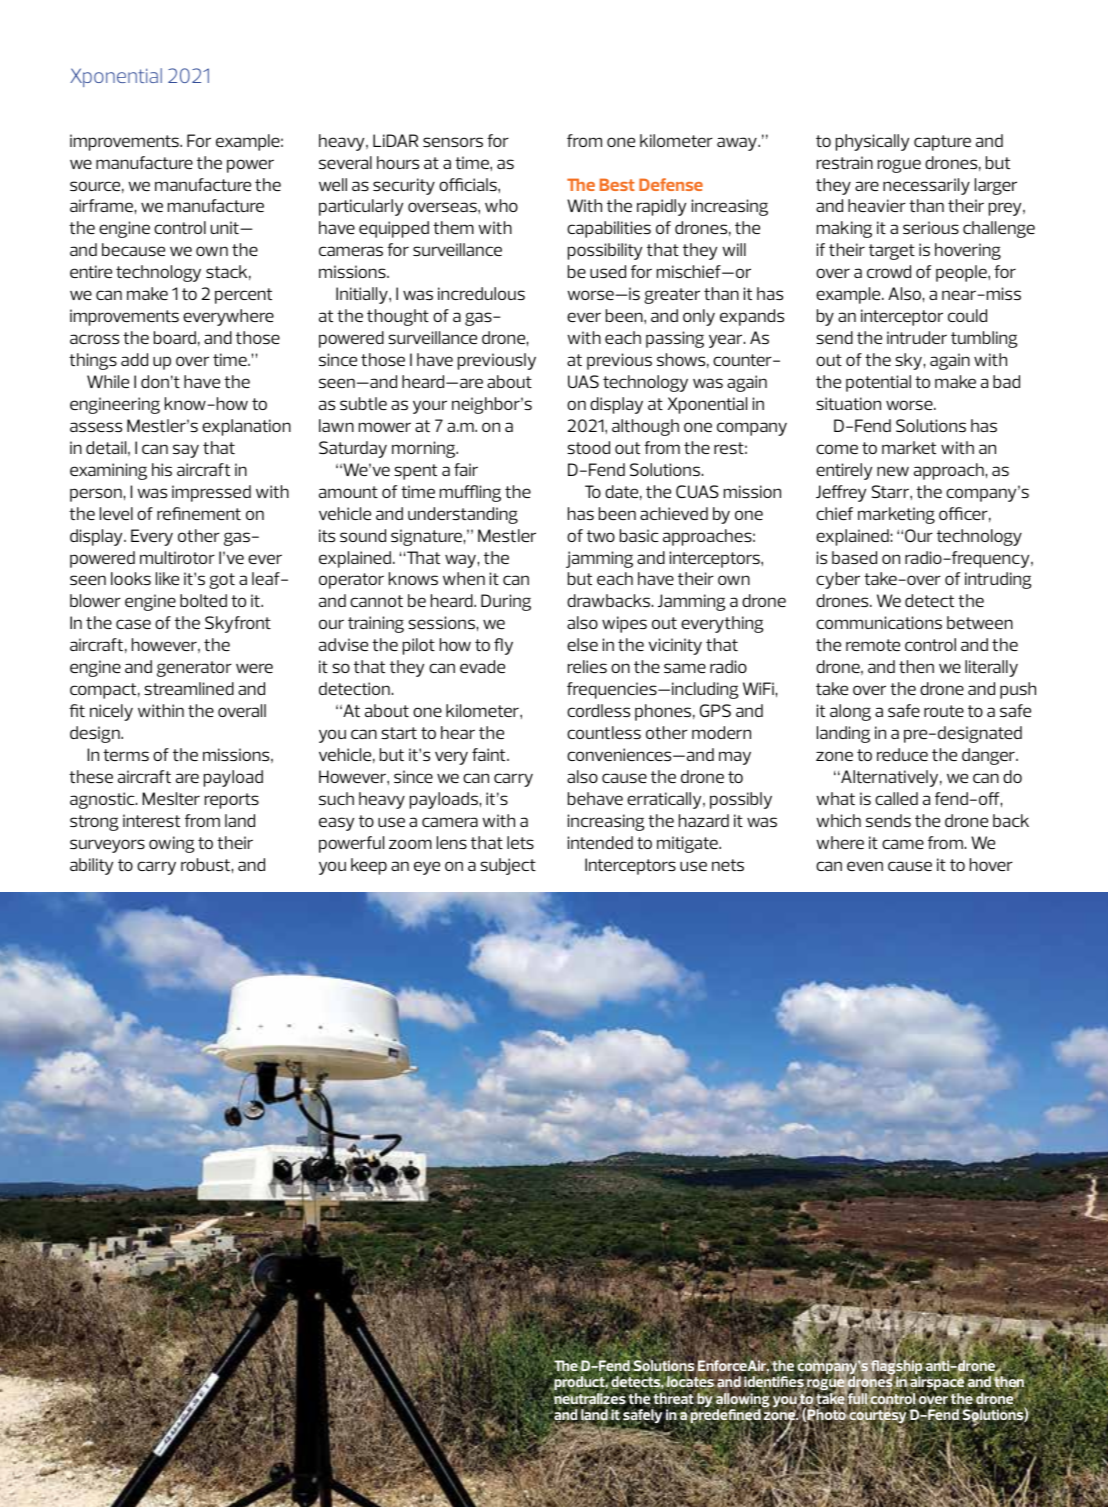 The height and width of the screenshot is (1507, 1108). I want to click on impressed, so click(211, 493).
